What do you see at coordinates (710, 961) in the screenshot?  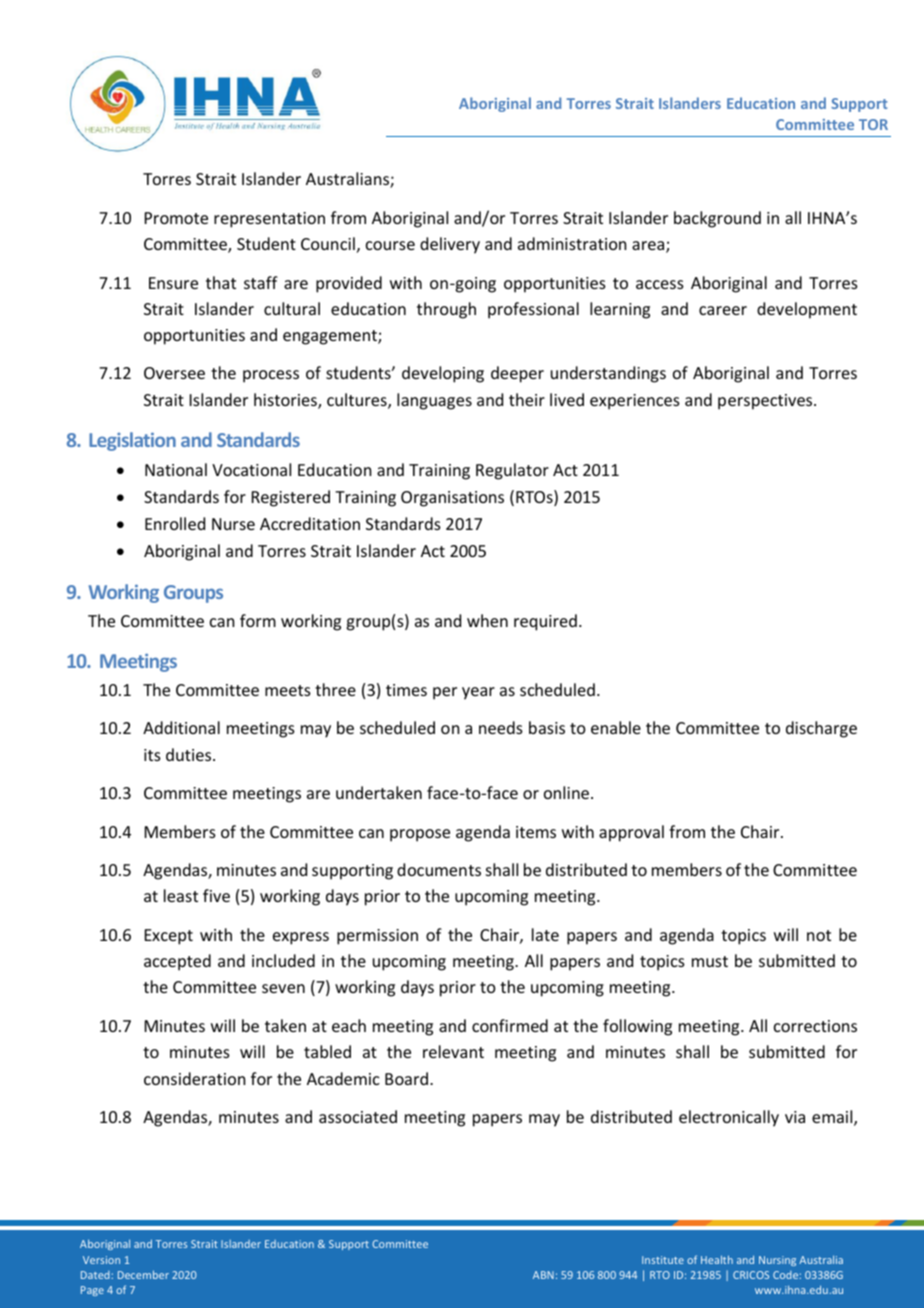 I see `must` at bounding box center [710, 961].
